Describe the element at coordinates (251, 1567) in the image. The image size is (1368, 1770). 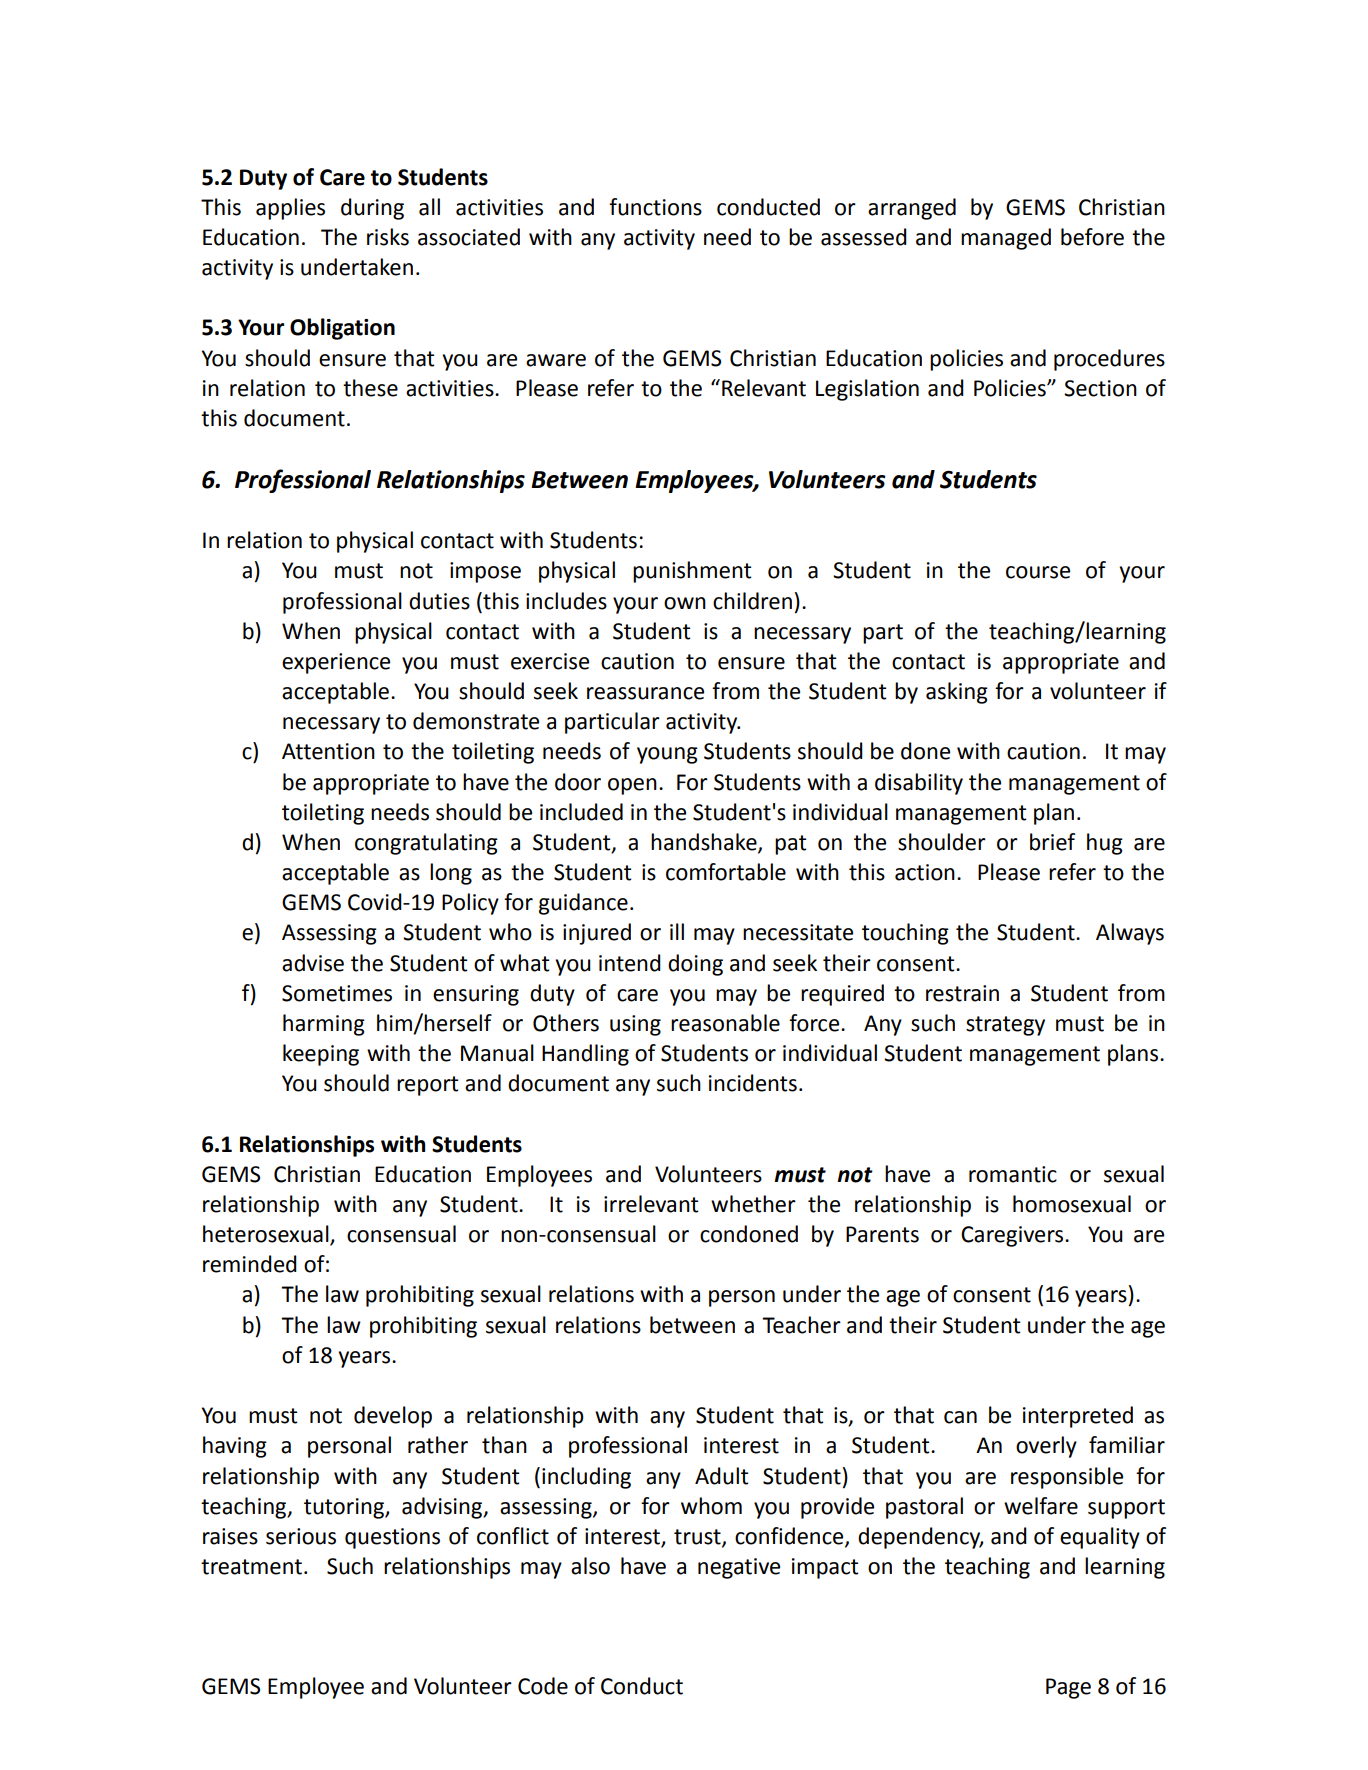
I see `treatment` at that location.
